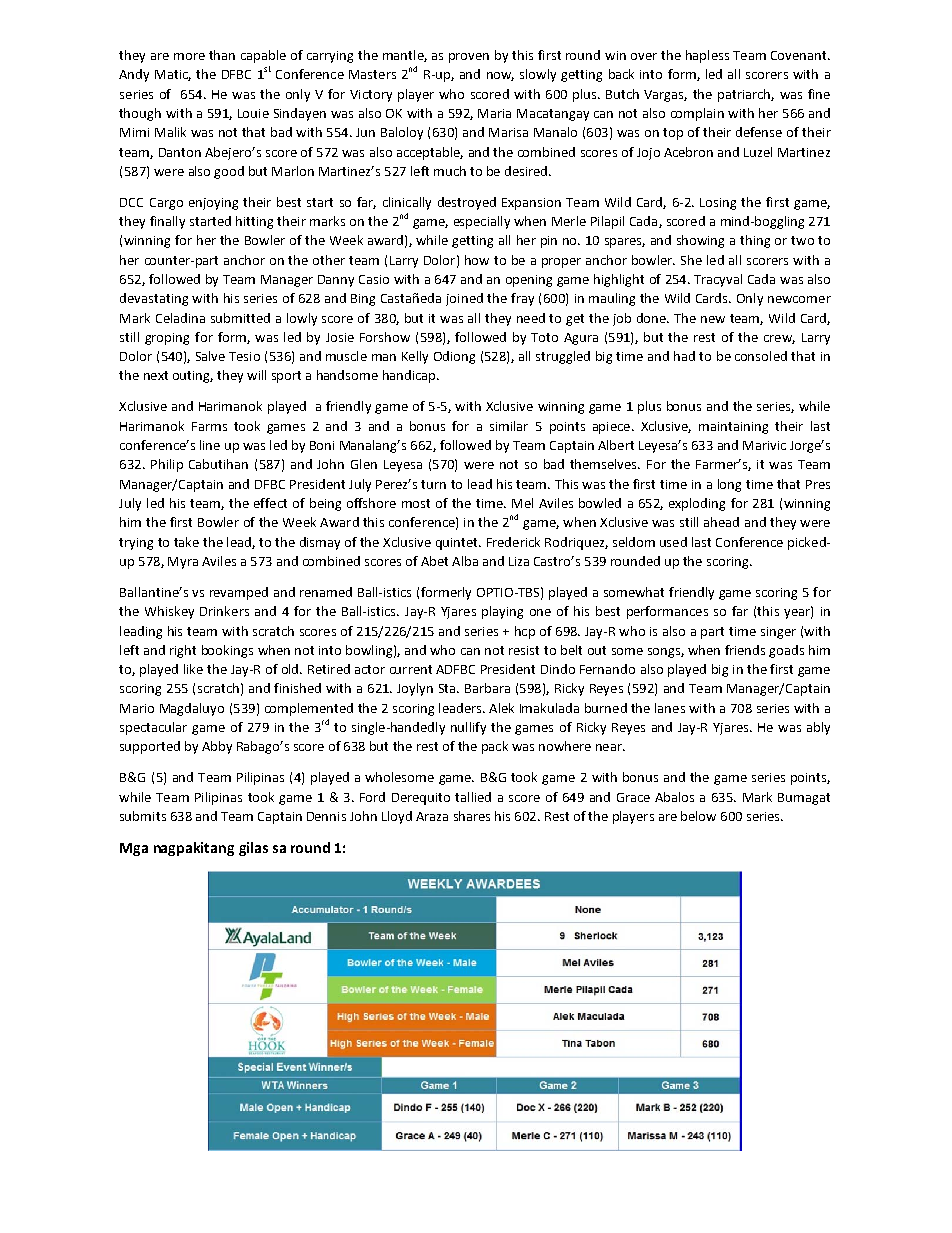 This screenshot has width=952, height=1233. What do you see at coordinates (733, 428) in the screenshot?
I see `maintaining` at bounding box center [733, 428].
